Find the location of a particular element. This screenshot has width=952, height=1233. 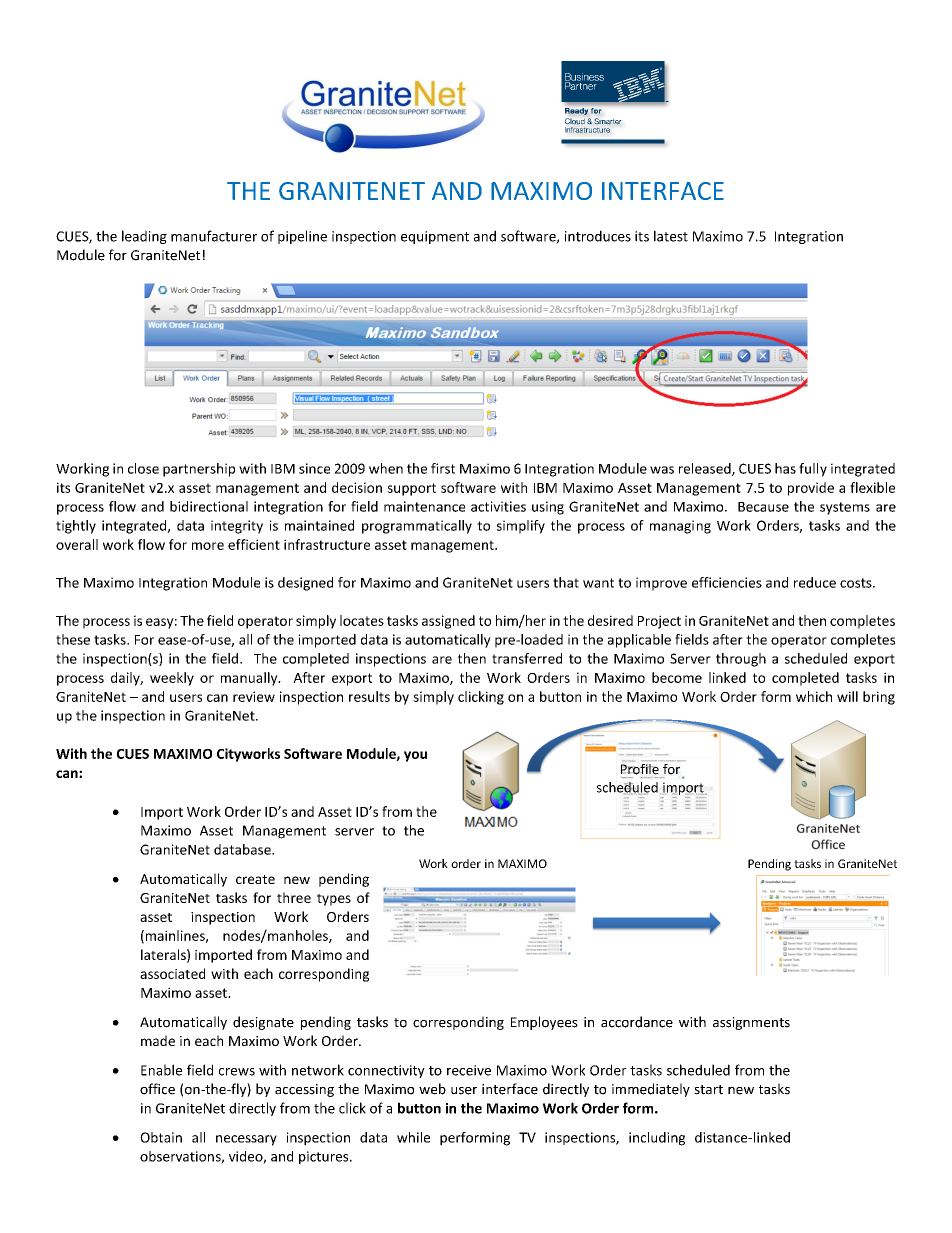

more is located at coordinates (208, 546).
